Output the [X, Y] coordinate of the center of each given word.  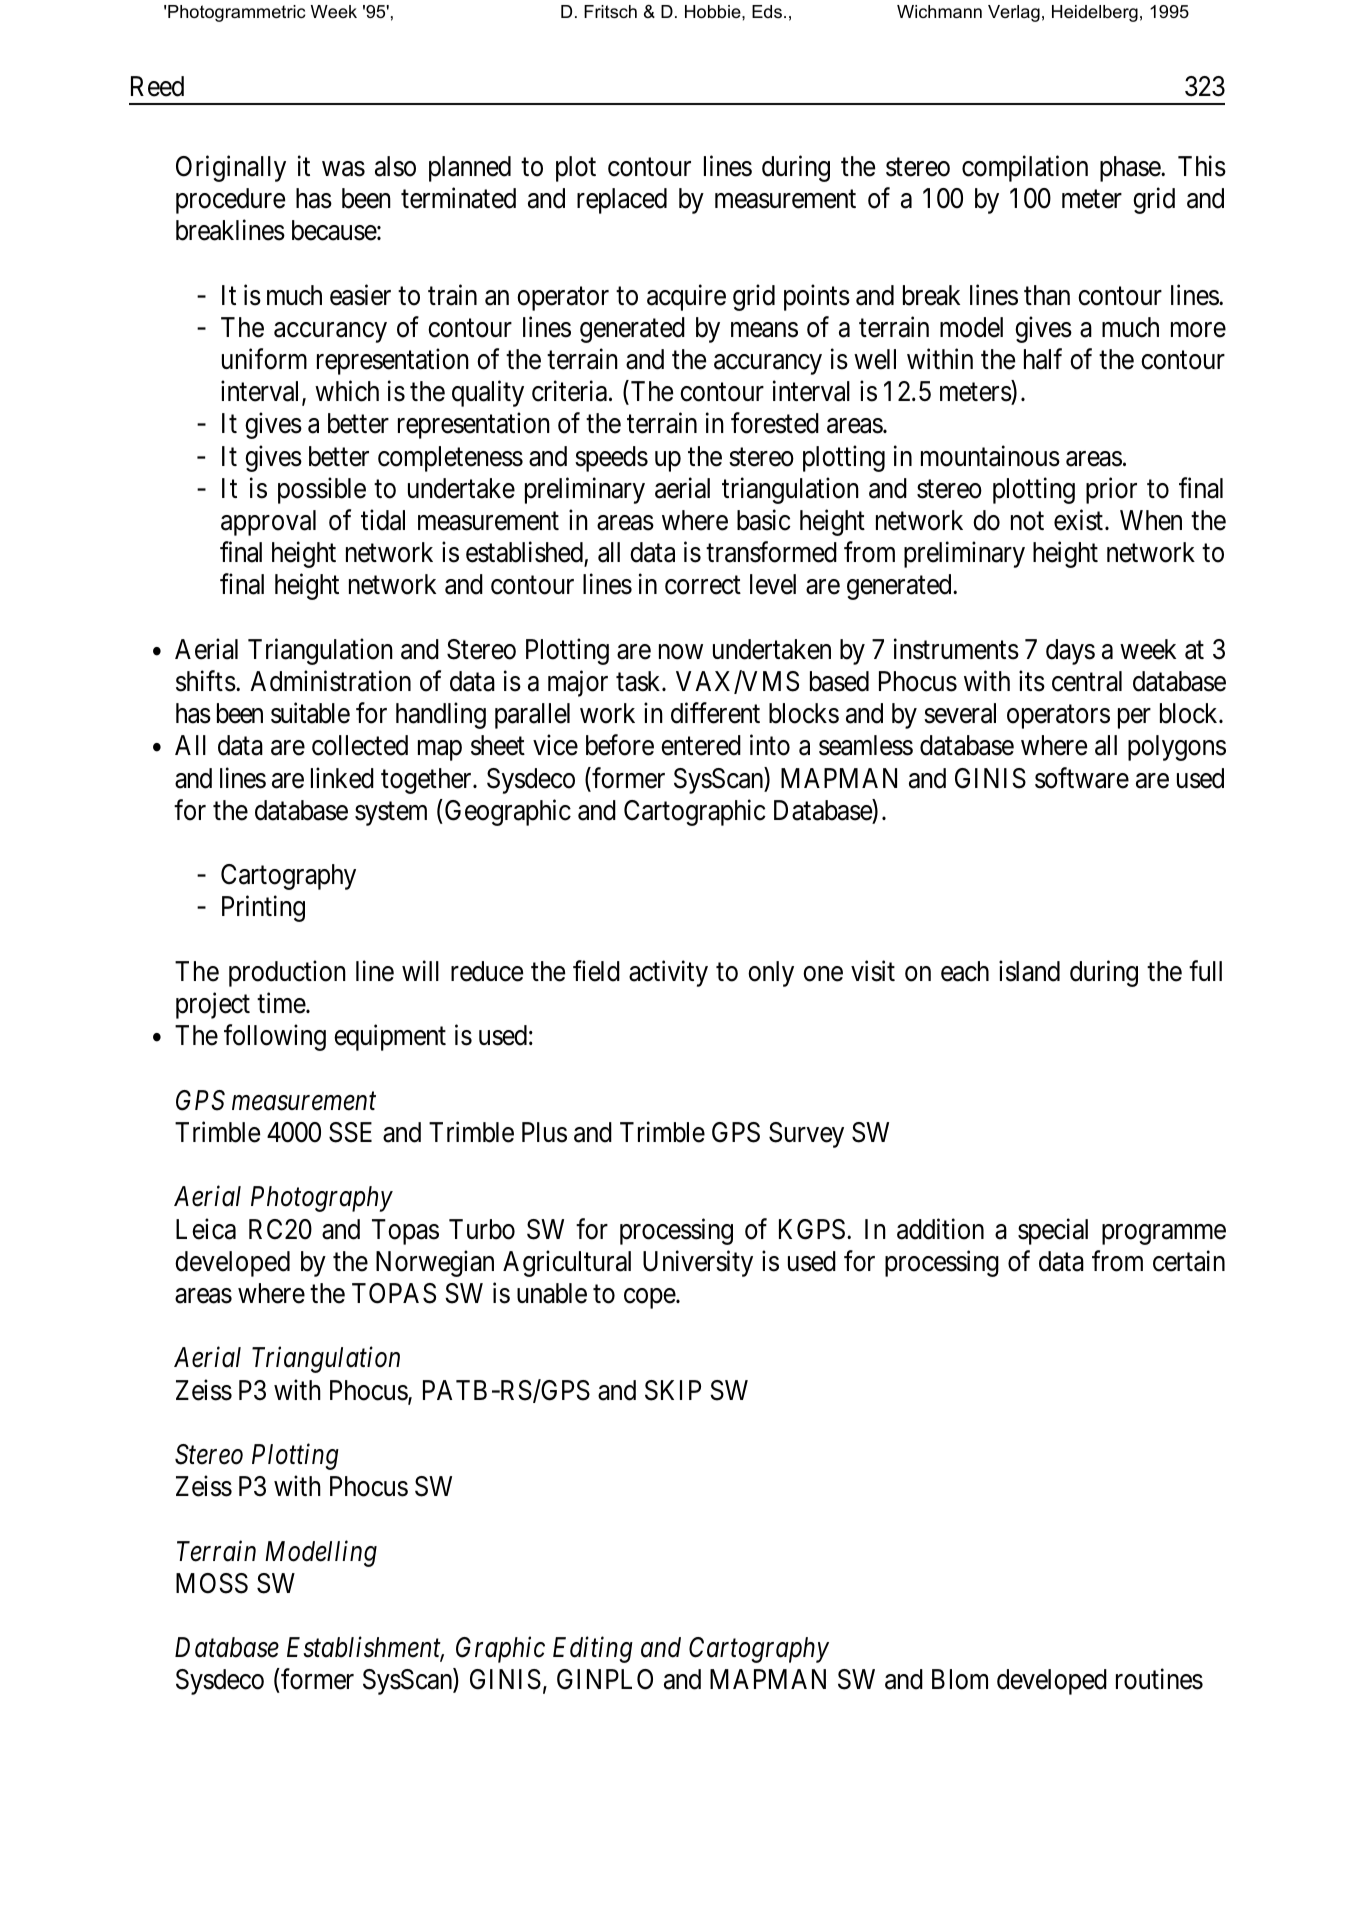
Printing [263, 909]
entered [701, 745]
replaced [622, 201]
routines [1159, 1679]
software [1082, 778]
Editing [593, 1650]
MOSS [212, 1583]
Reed [157, 86]
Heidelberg [1095, 13]
